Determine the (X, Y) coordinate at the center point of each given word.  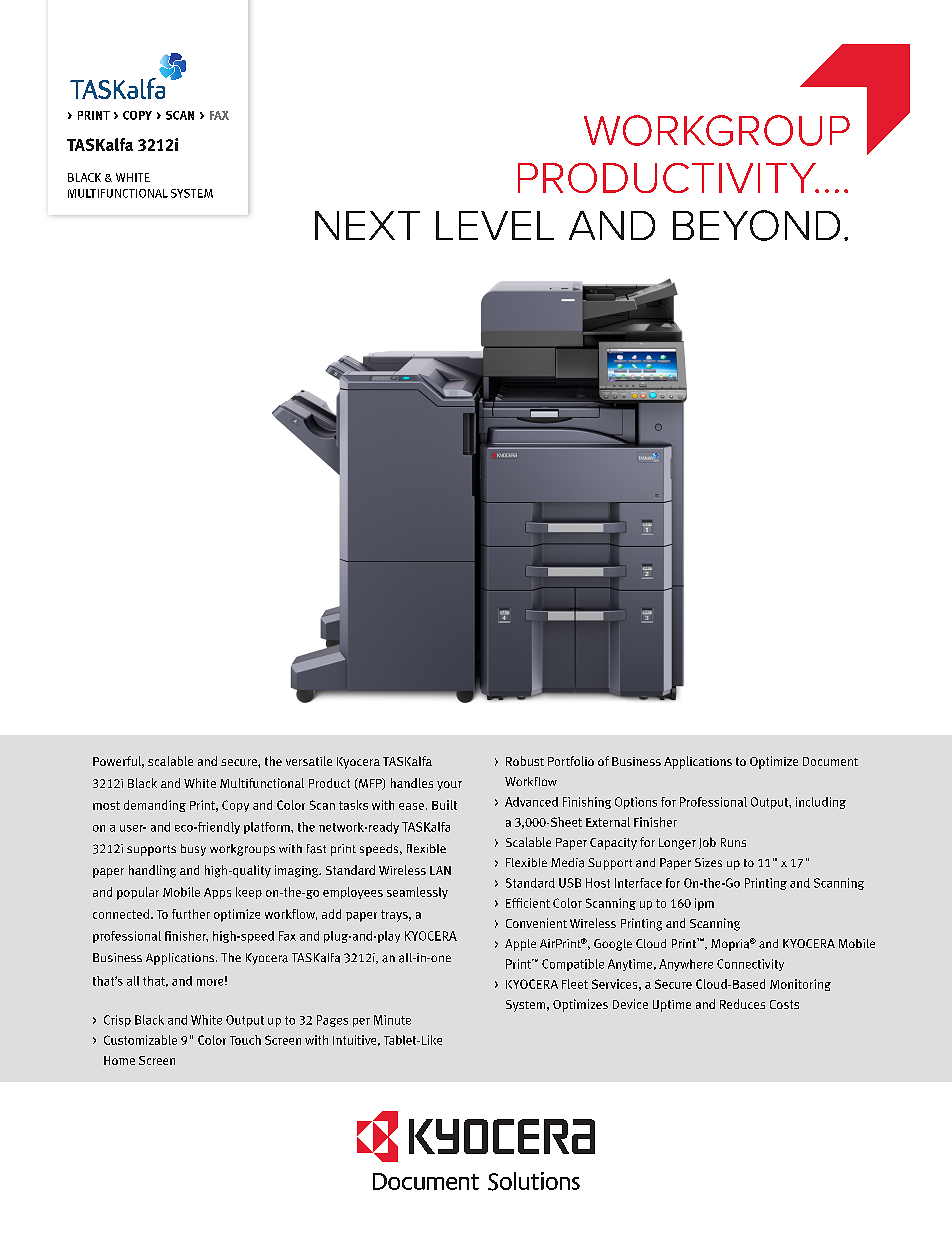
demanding (155, 806)
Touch (245, 1040)
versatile (309, 761)
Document (830, 761)
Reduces (742, 1004)
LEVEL (495, 225)
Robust (525, 761)
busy (193, 850)
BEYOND (756, 225)
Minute (392, 1020)
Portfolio (571, 761)
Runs (733, 842)
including (821, 803)
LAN (440, 870)
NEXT (367, 225)
